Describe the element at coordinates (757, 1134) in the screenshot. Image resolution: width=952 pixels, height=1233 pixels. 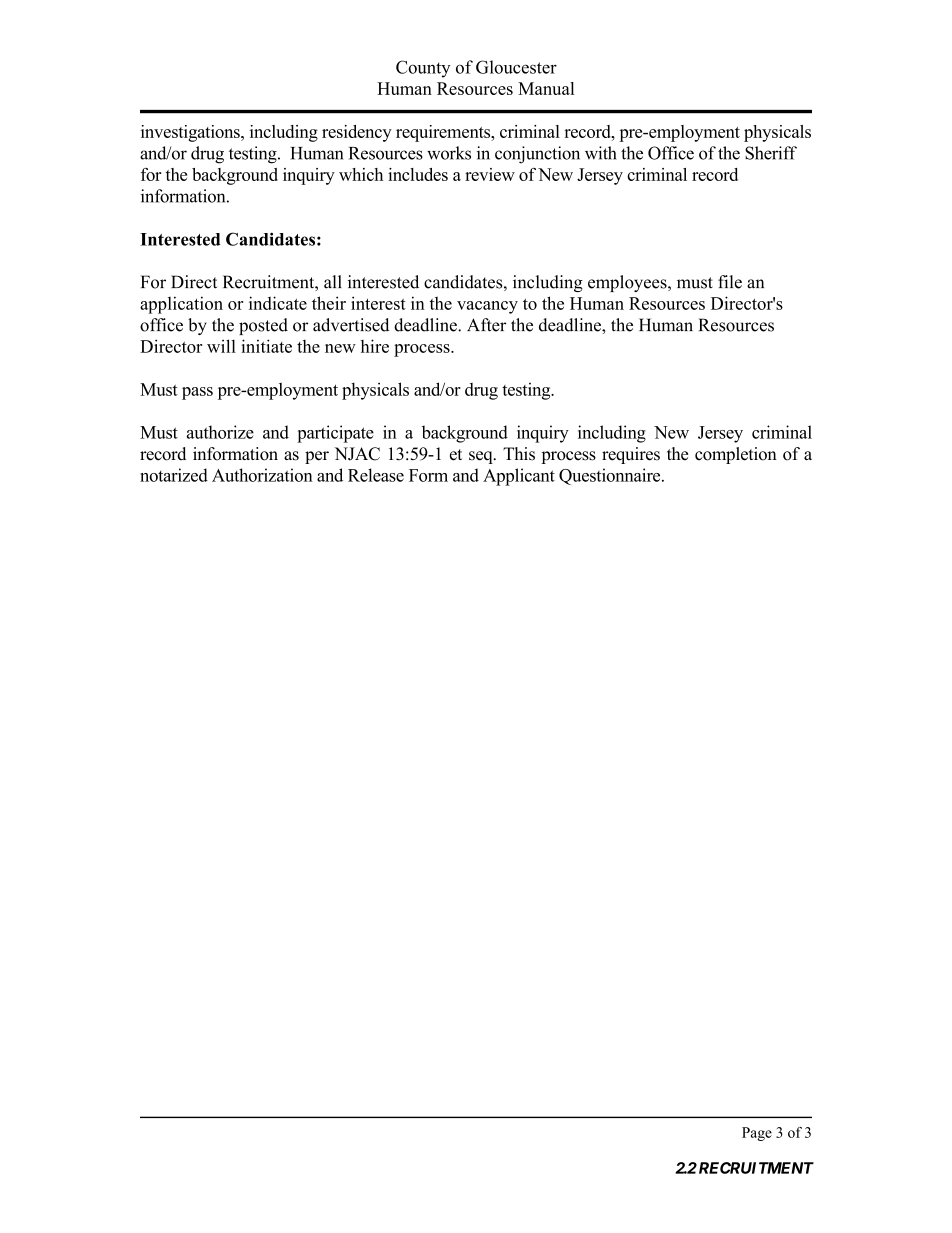
I see `Page` at that location.
